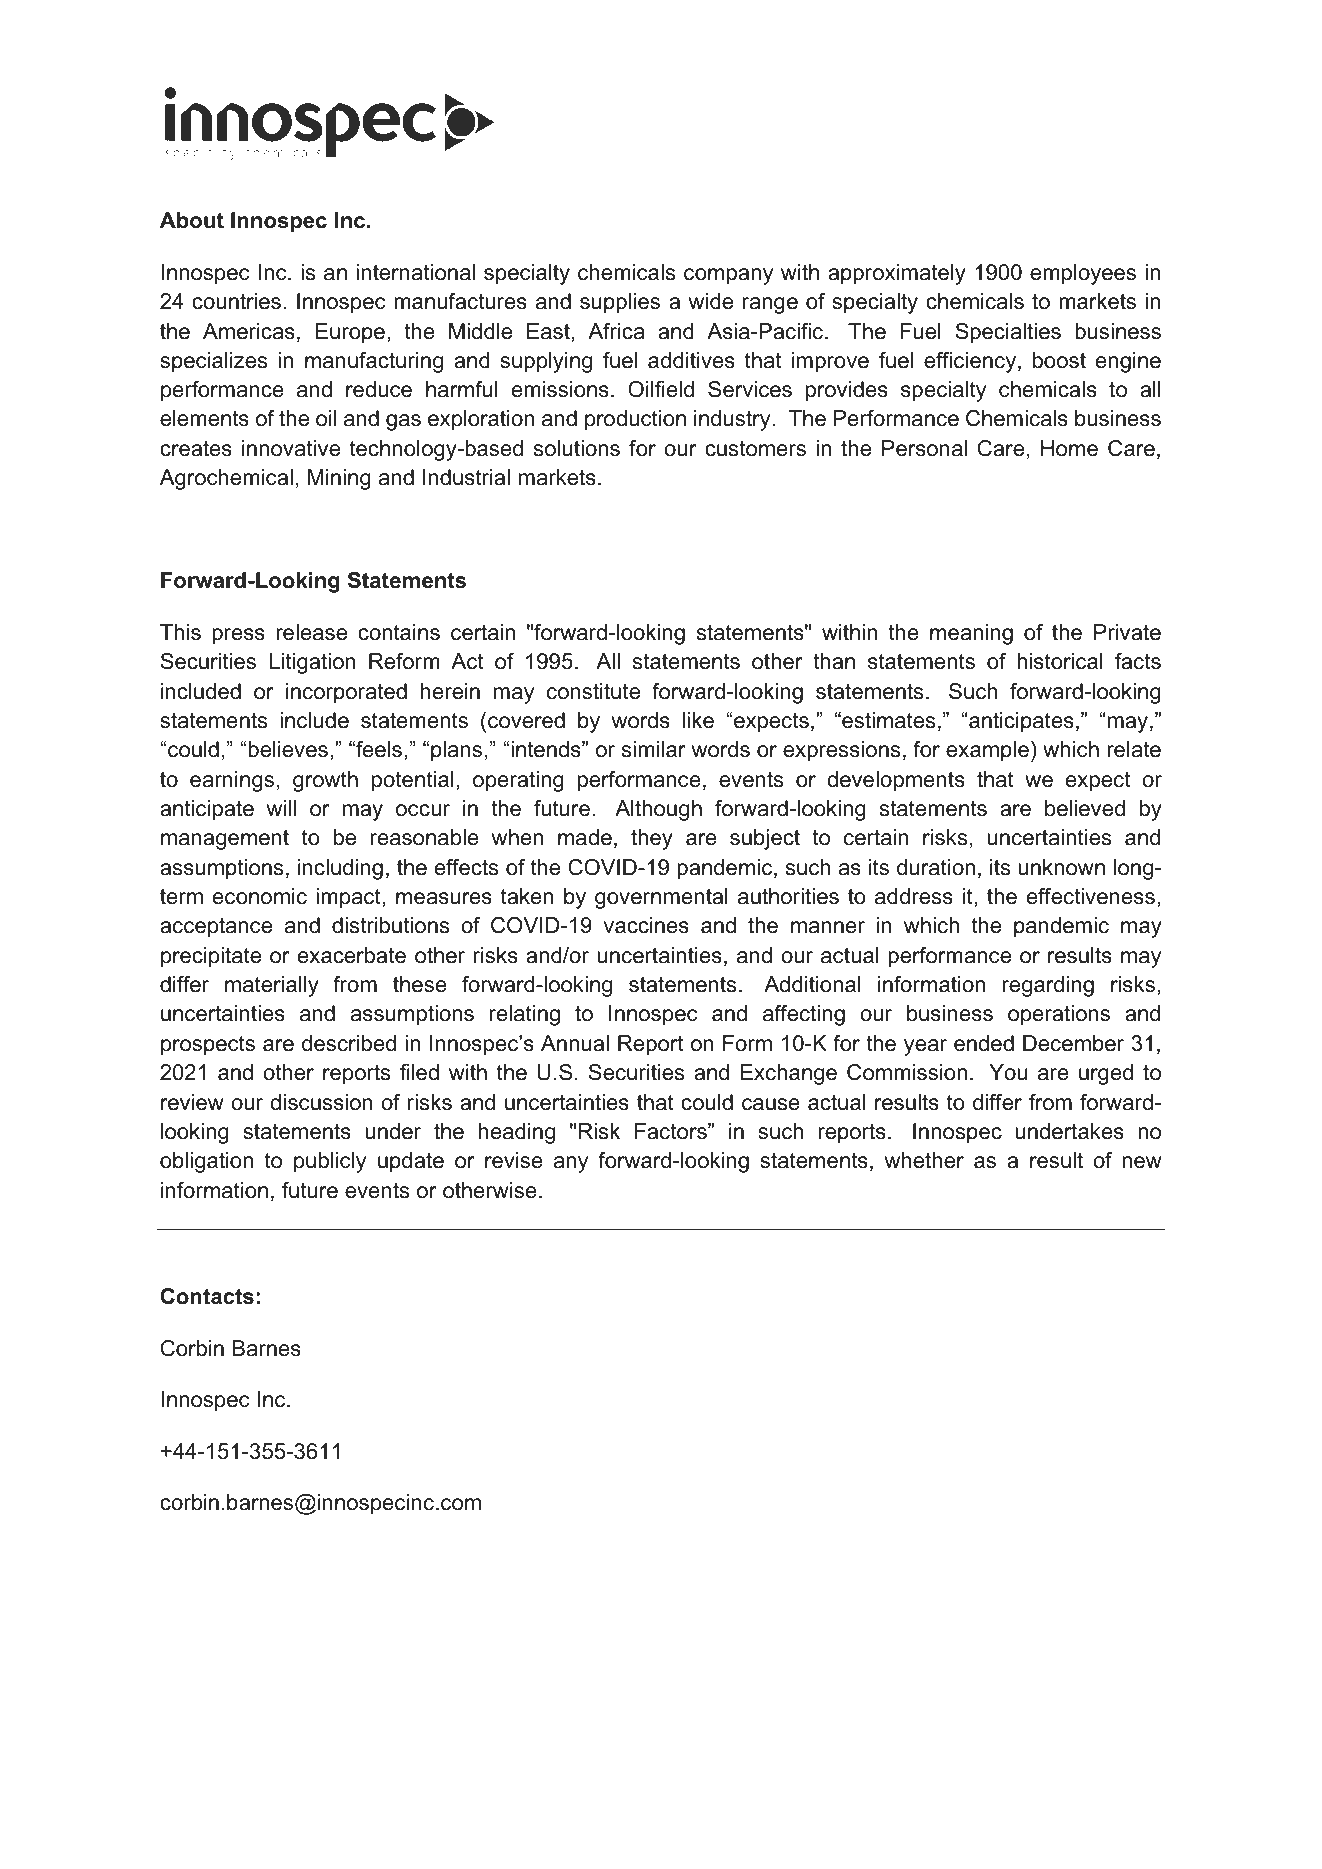  What do you see at coordinates (646, 925) in the image?
I see `vaccines` at bounding box center [646, 925].
